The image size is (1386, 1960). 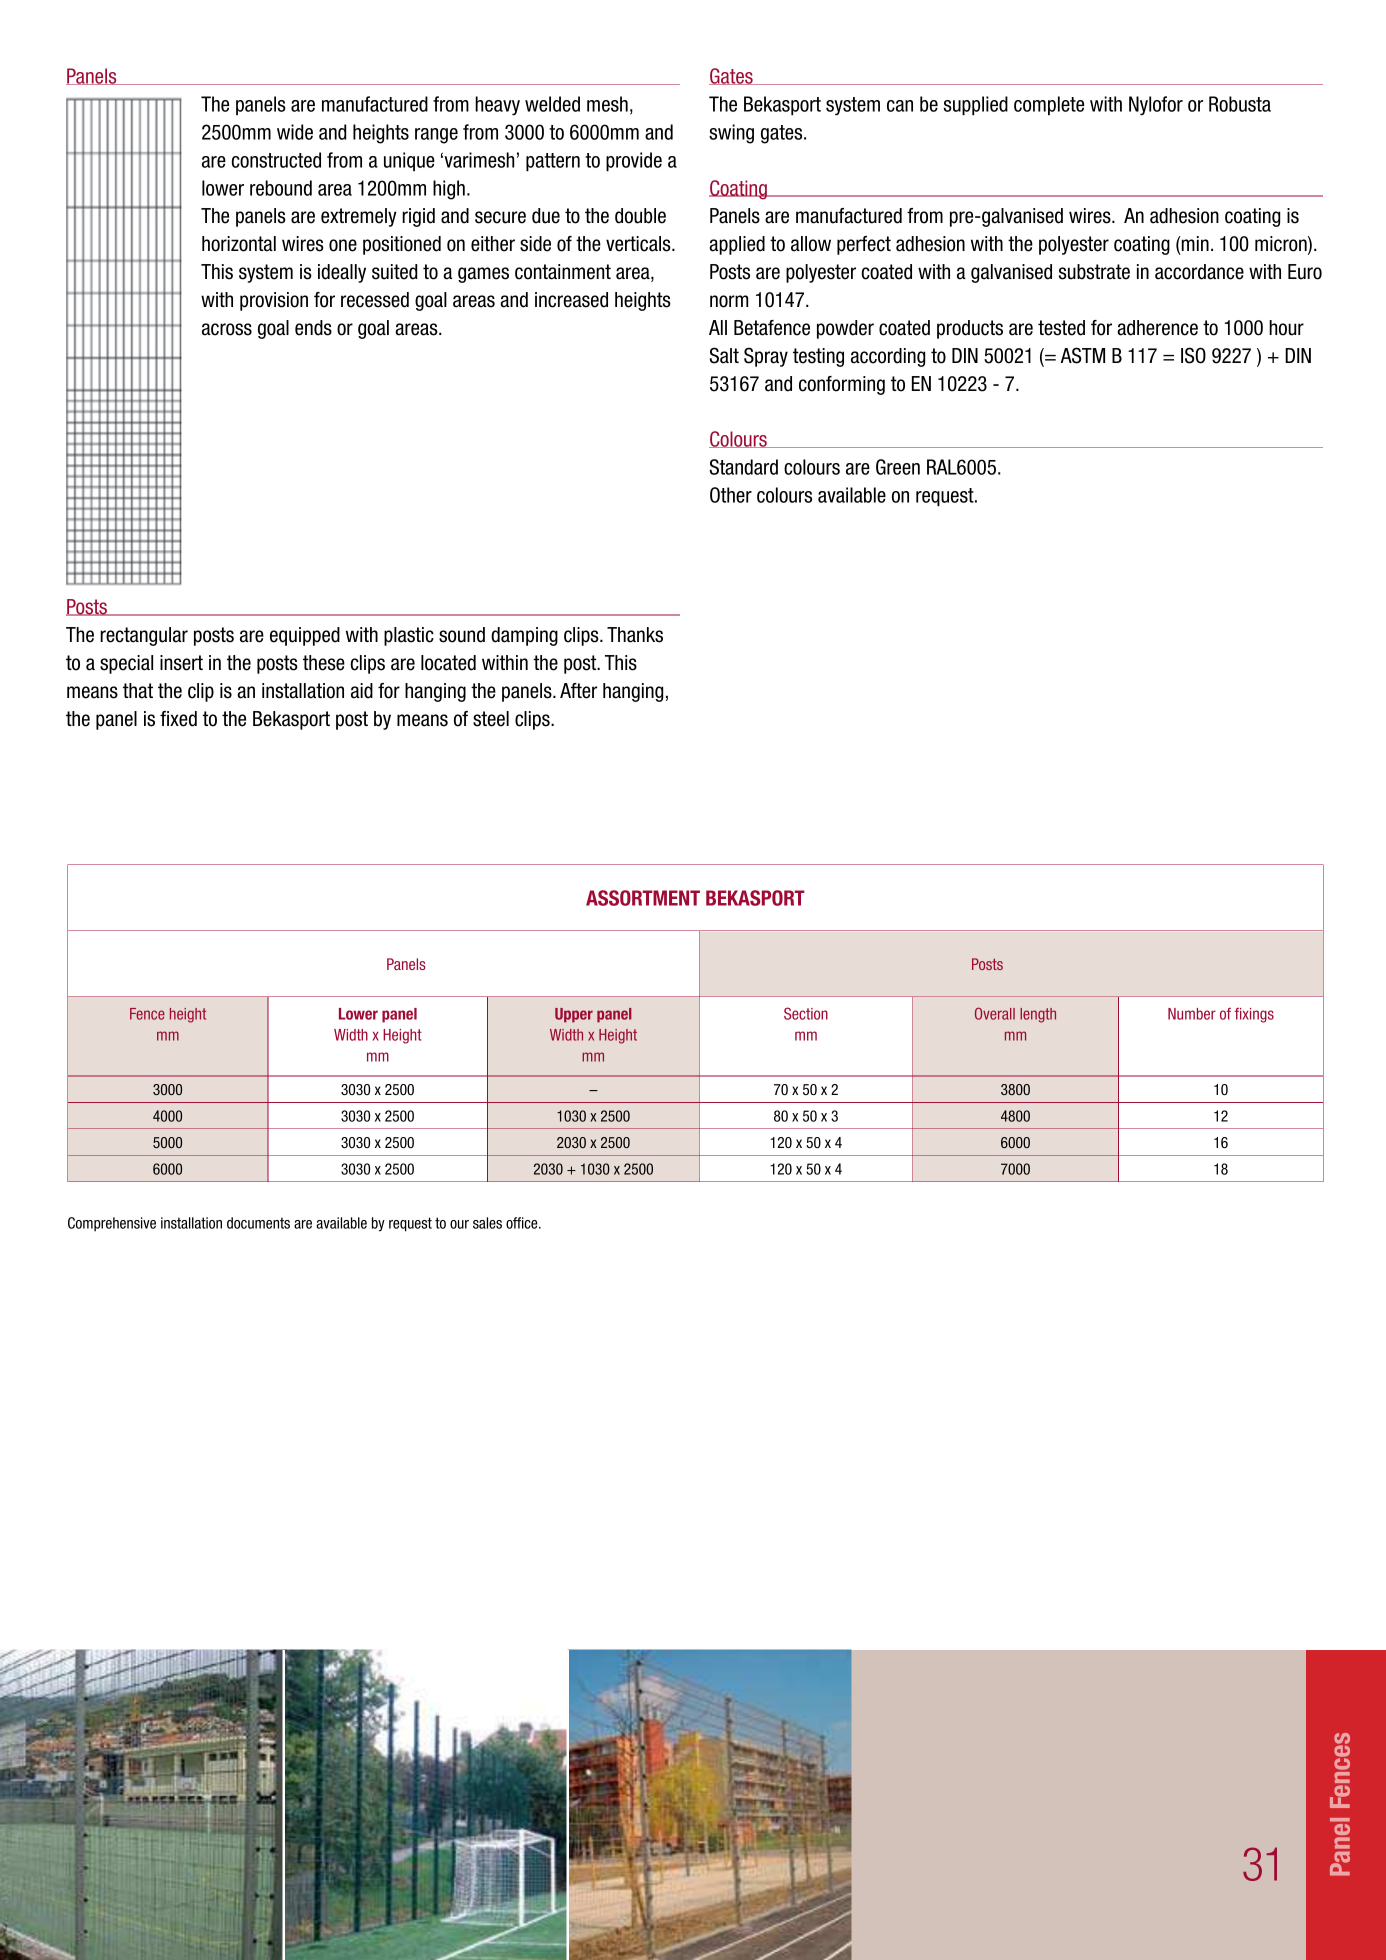 I want to click on fixed, so click(x=178, y=719).
